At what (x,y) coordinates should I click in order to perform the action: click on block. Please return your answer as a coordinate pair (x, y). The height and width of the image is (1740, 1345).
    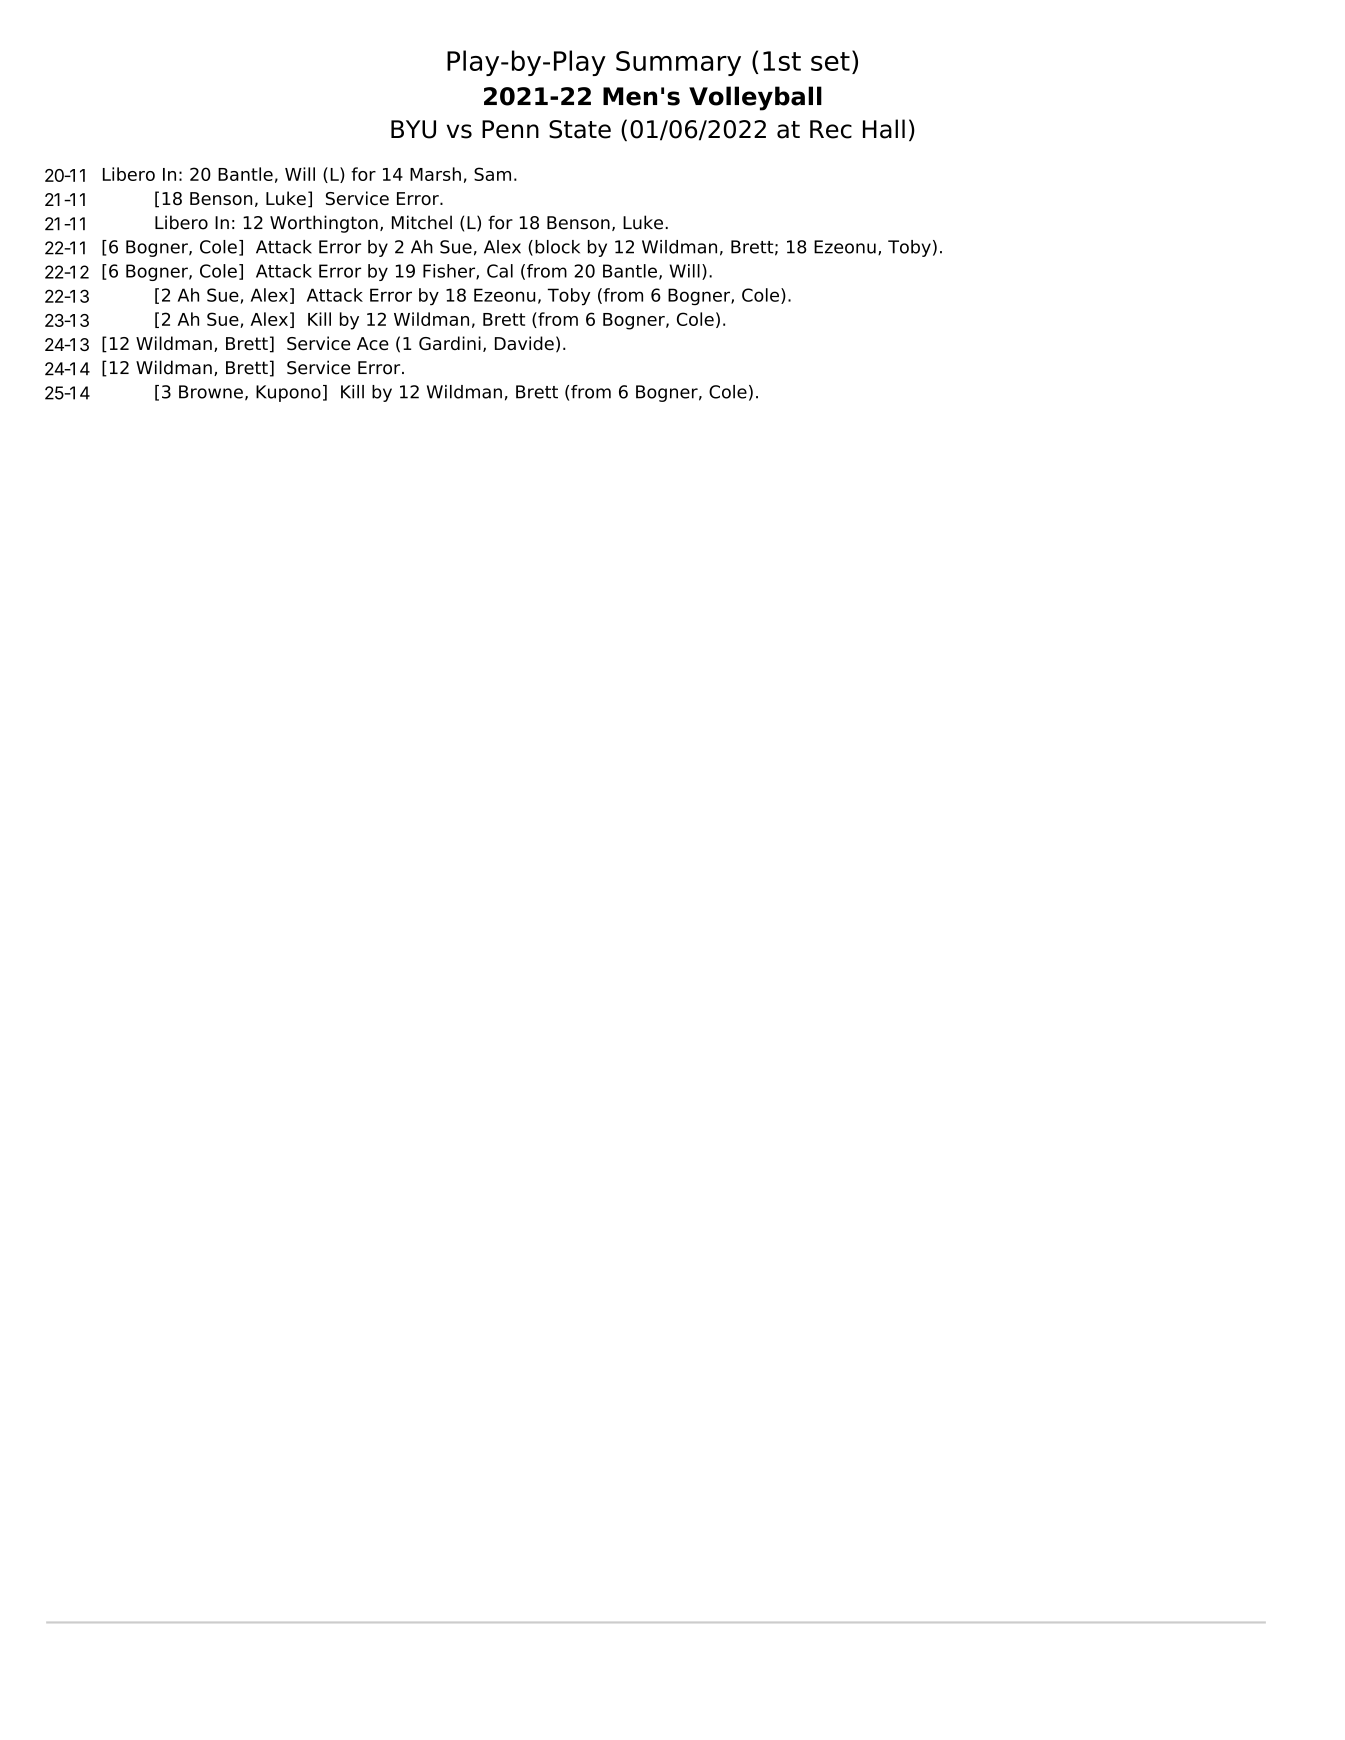
    Looking at the image, I should click on (557, 247).
